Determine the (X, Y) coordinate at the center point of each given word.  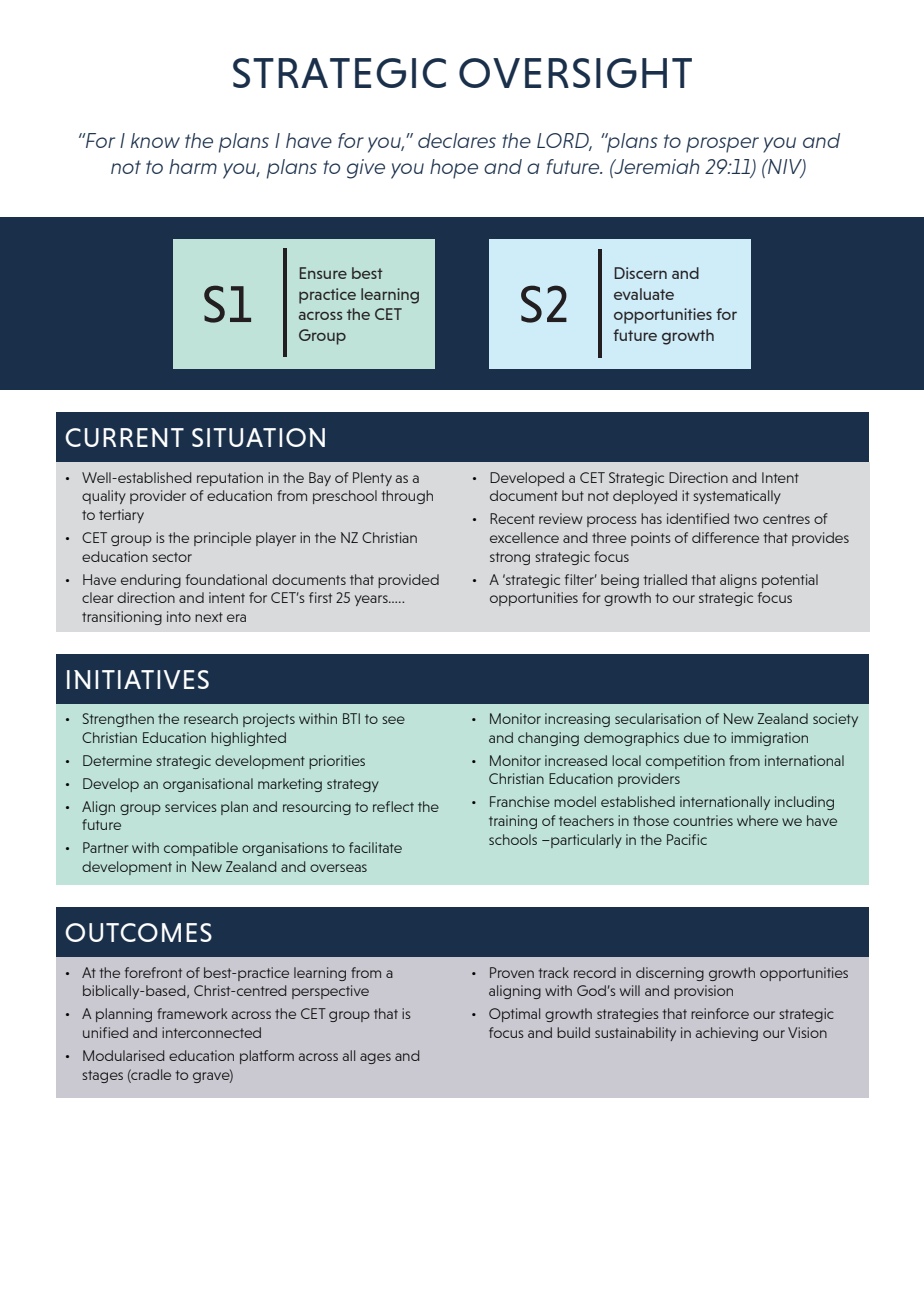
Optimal (514, 1015)
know (155, 140)
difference (725, 537)
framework (192, 1013)
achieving (727, 1034)
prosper (722, 145)
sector (172, 557)
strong (510, 558)
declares (457, 140)
